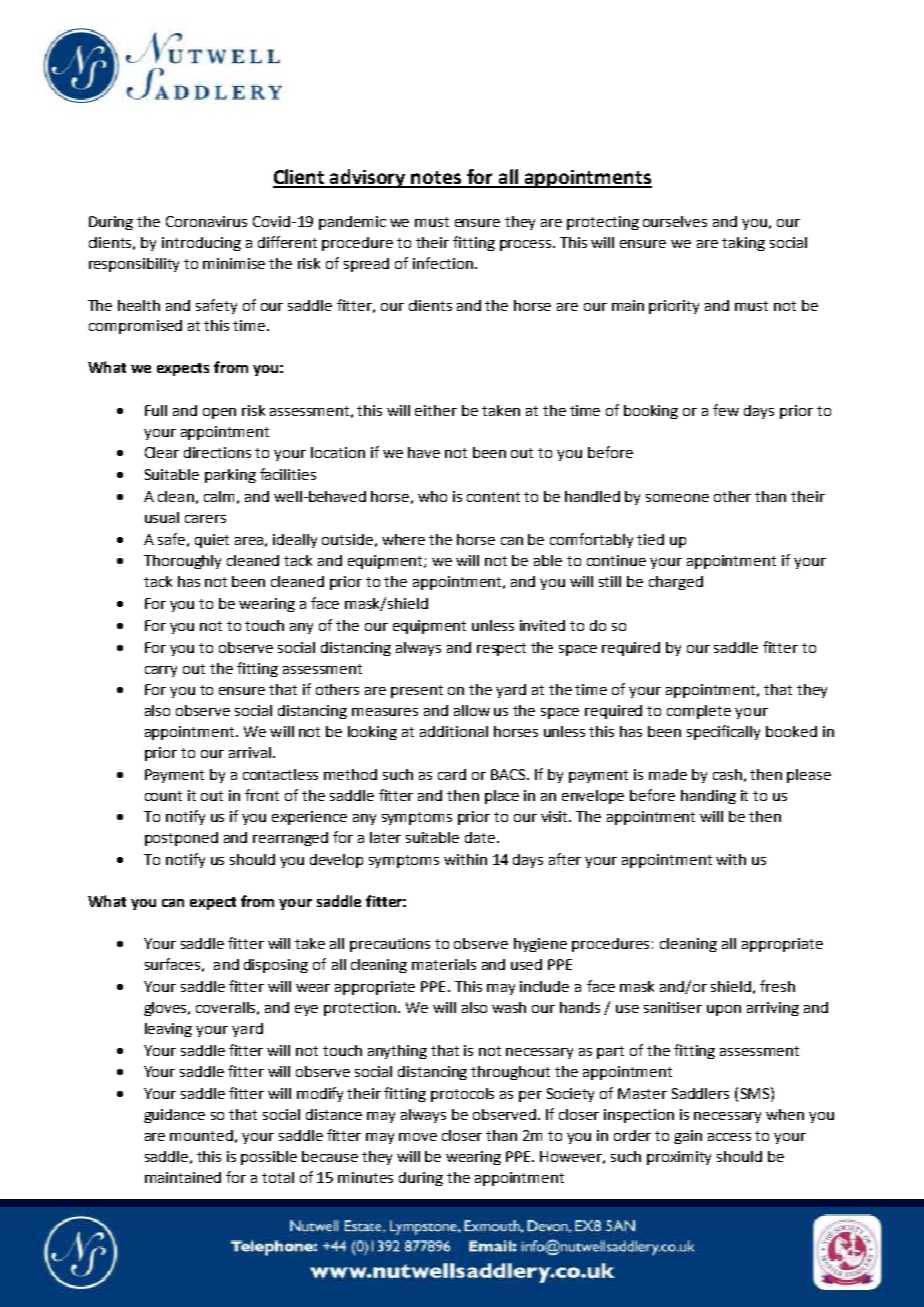 The width and height of the screenshot is (924, 1307). I want to click on complete, so click(699, 712).
